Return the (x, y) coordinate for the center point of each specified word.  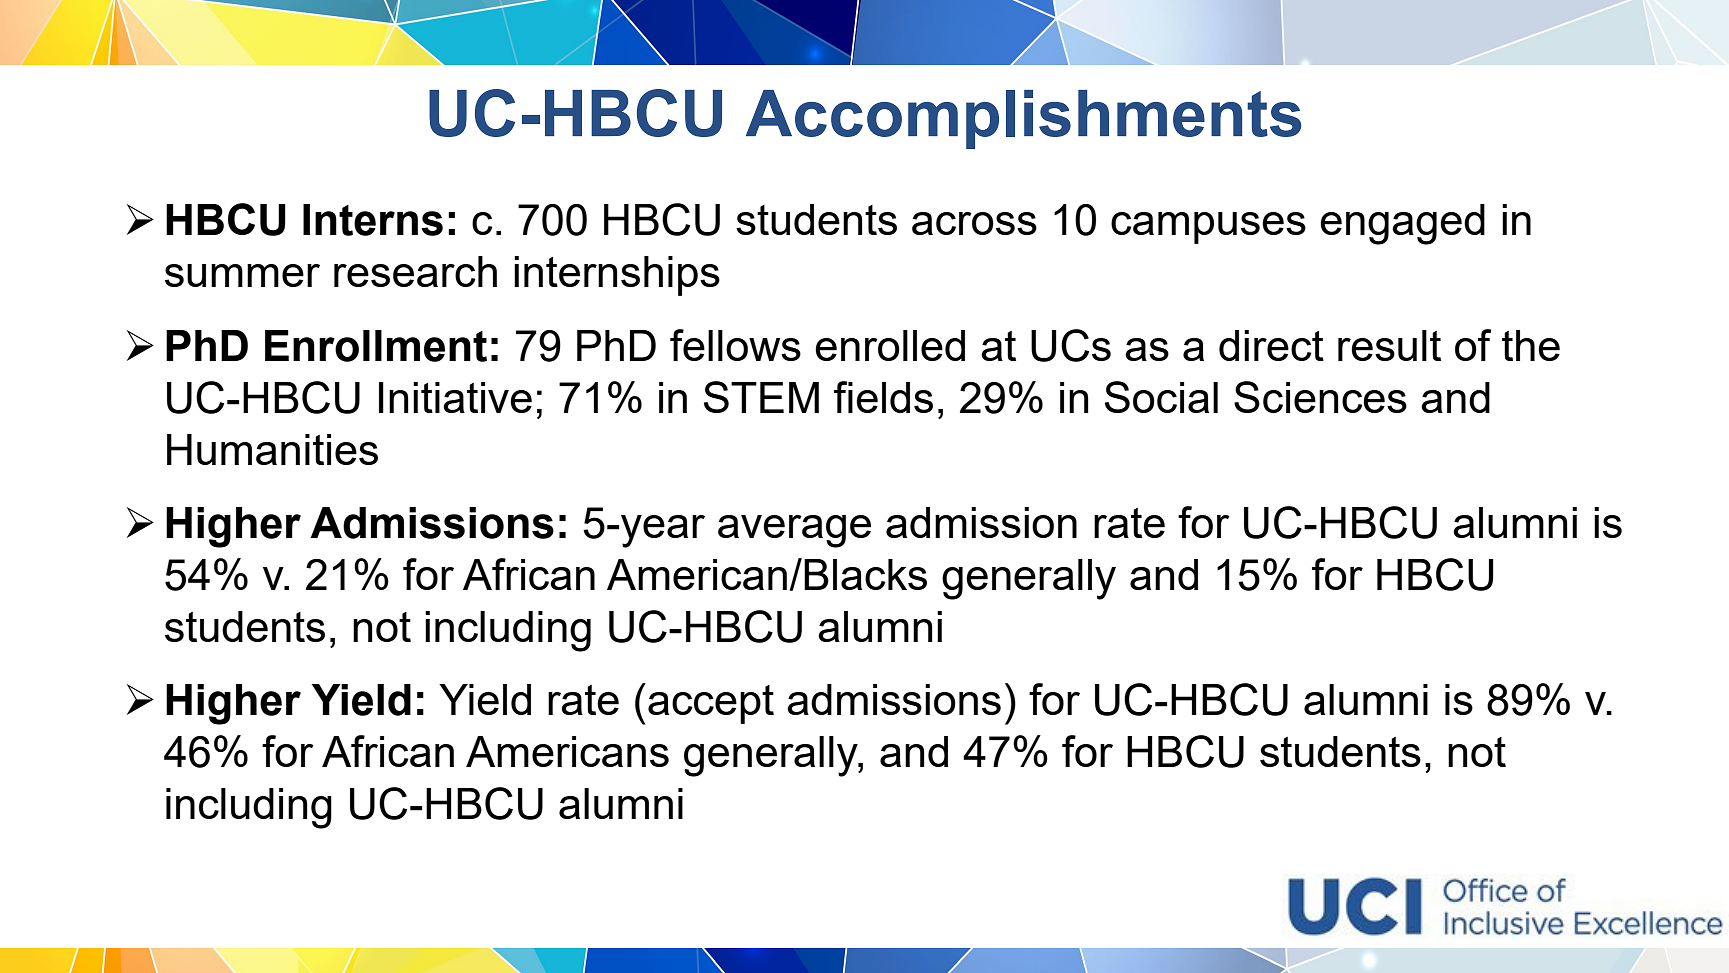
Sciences (1320, 397)
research (415, 271)
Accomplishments (1023, 119)
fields (883, 397)
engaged (1402, 224)
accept (711, 704)
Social (1161, 397)
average (794, 531)
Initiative (455, 397)
